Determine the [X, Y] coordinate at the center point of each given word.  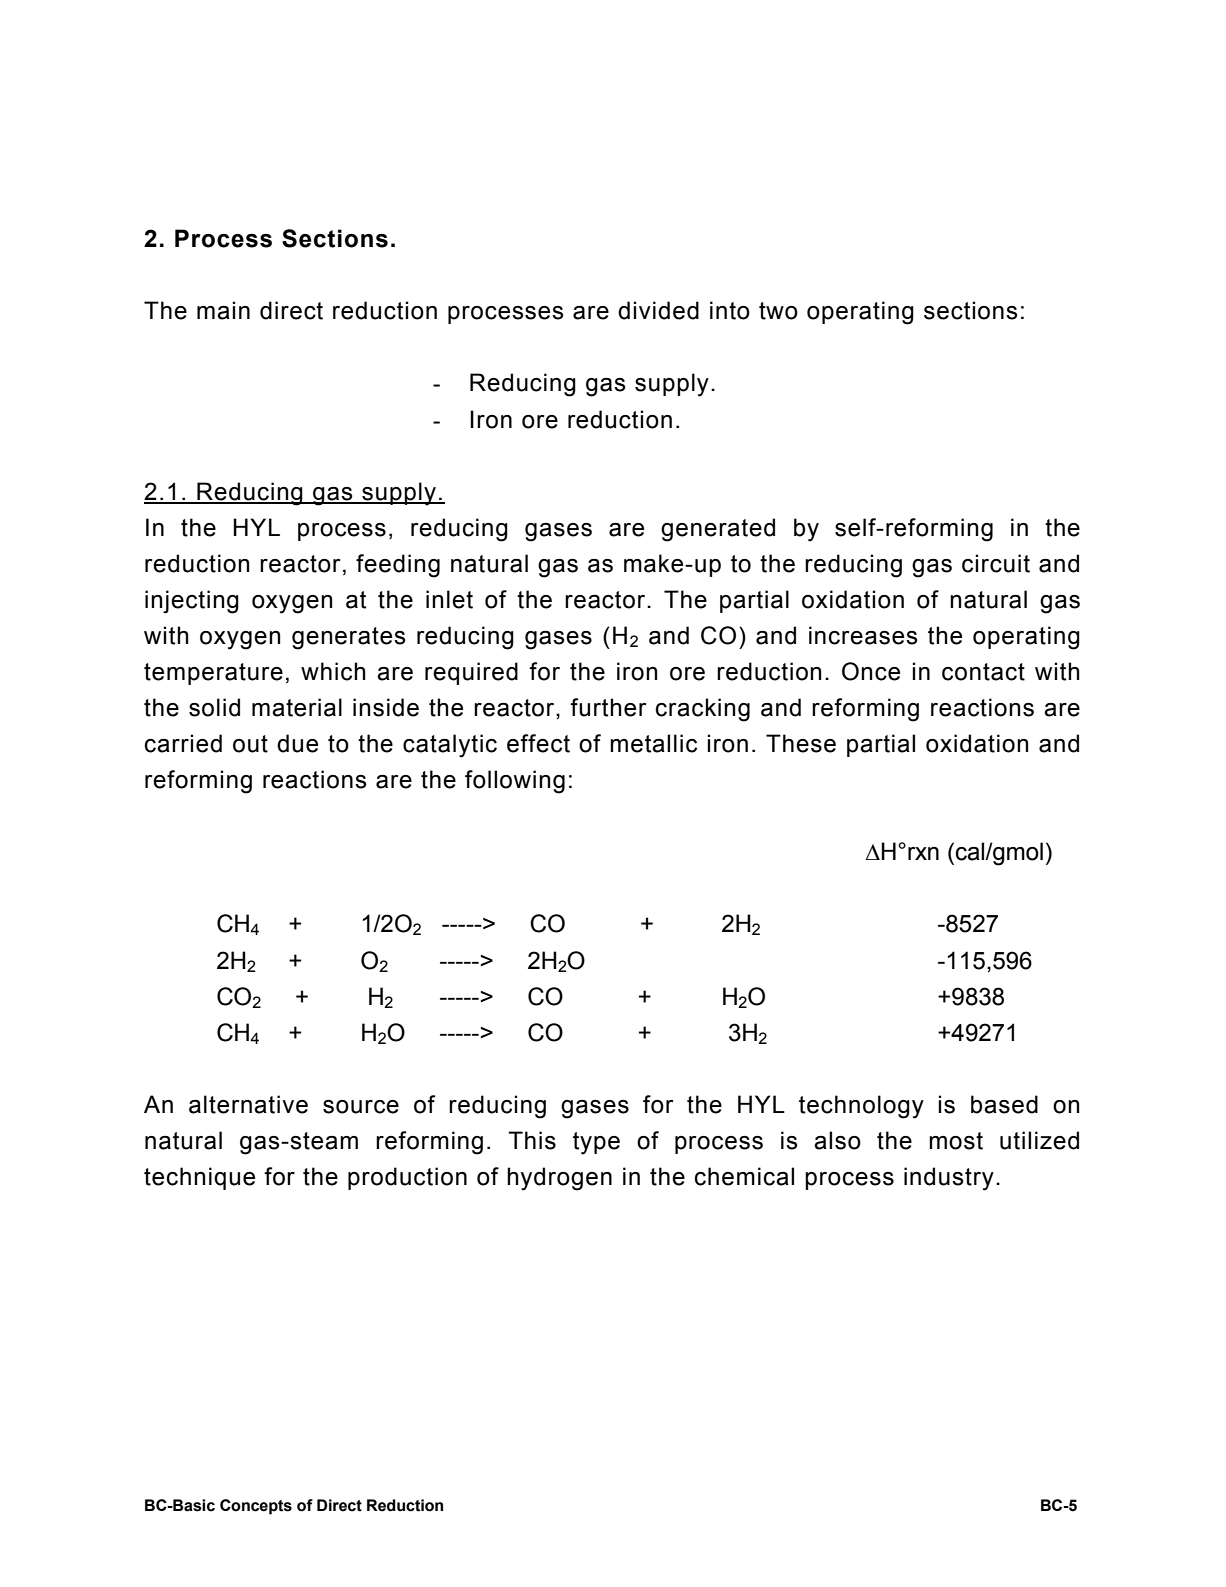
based [1004, 1104]
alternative [248, 1104]
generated [718, 530]
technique [199, 1178]
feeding [398, 566]
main [223, 310]
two [778, 311]
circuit [996, 563]
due [297, 743]
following [515, 782]
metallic [653, 743]
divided [658, 310]
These [801, 743]
